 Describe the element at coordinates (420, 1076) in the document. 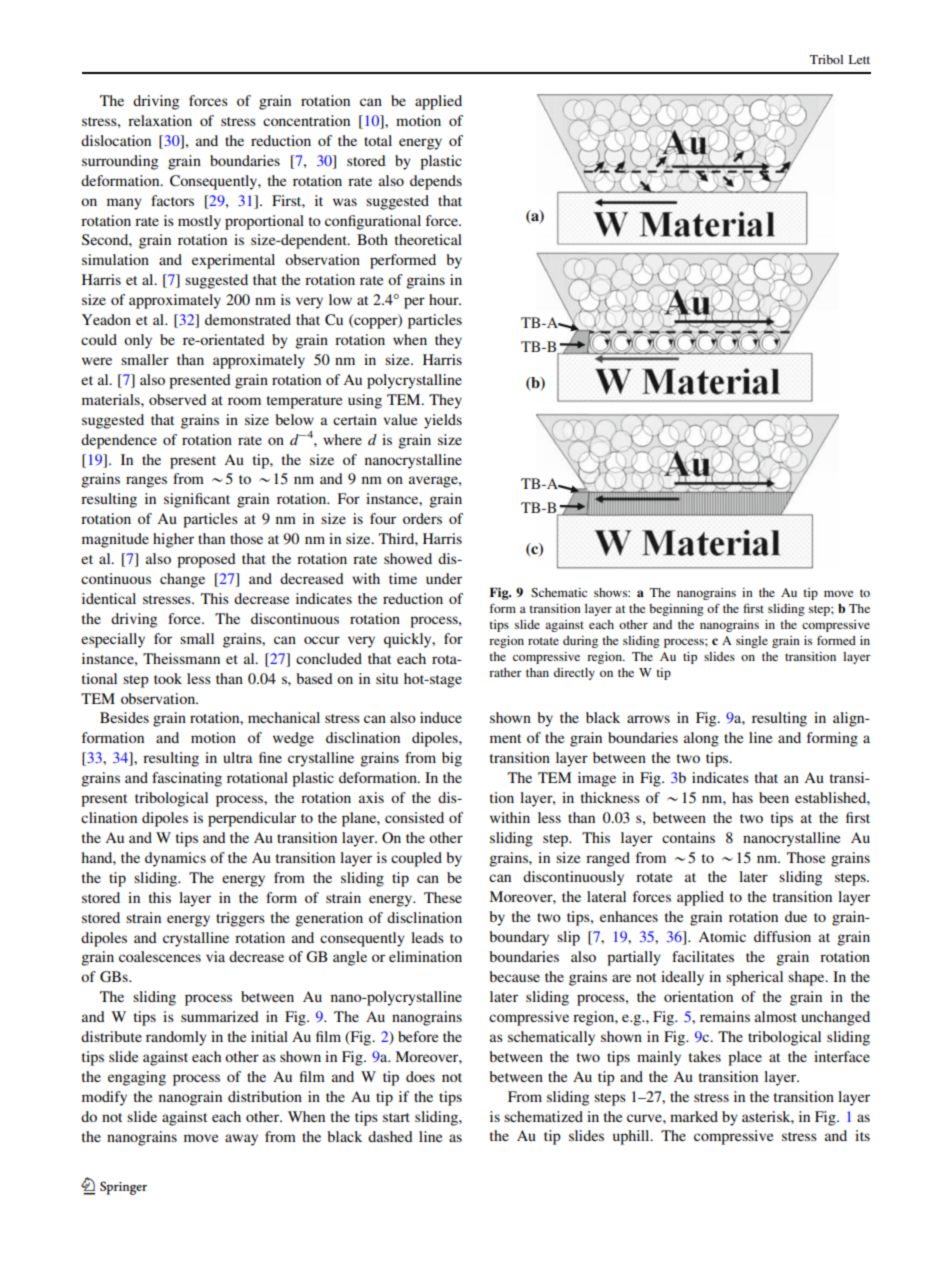

I see `does` at that location.
